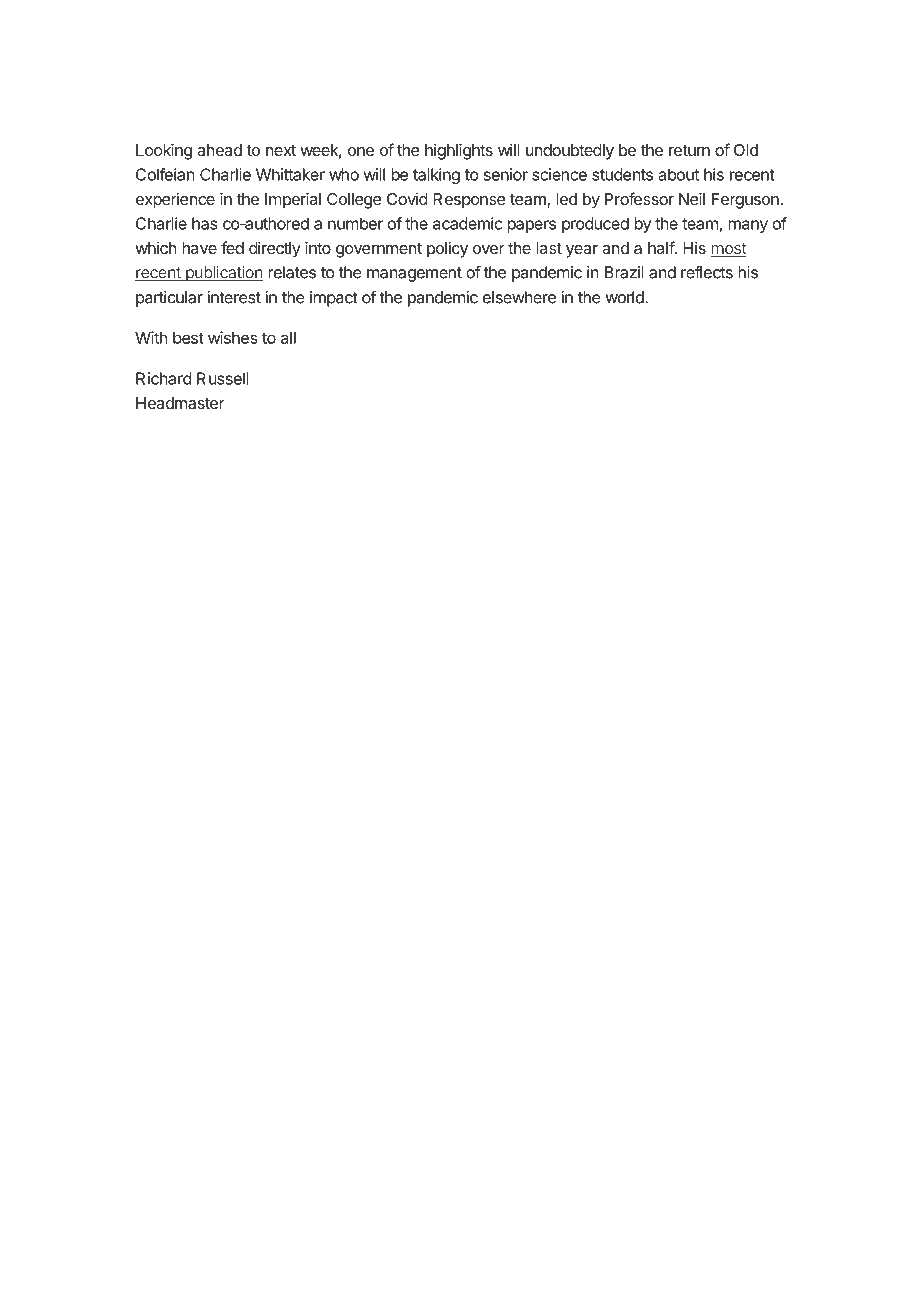  Describe the element at coordinates (232, 247) in the image. I see `fed` at that location.
